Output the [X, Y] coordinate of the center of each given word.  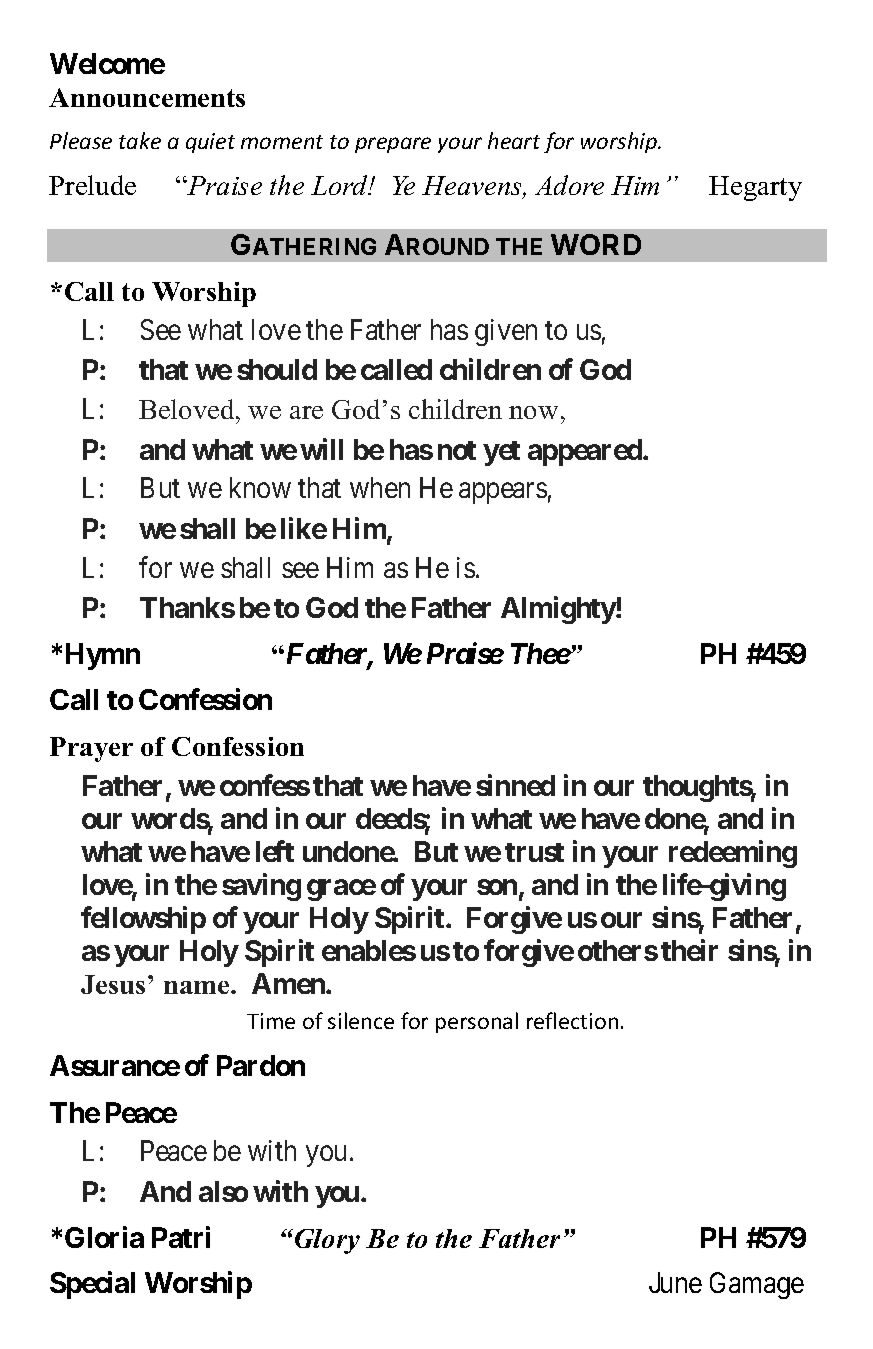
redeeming [733, 854]
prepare [393, 145]
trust [534, 852]
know [260, 487]
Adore [569, 185]
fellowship [143, 920]
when [380, 487]
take [140, 140]
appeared [586, 452]
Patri [181, 1237]
